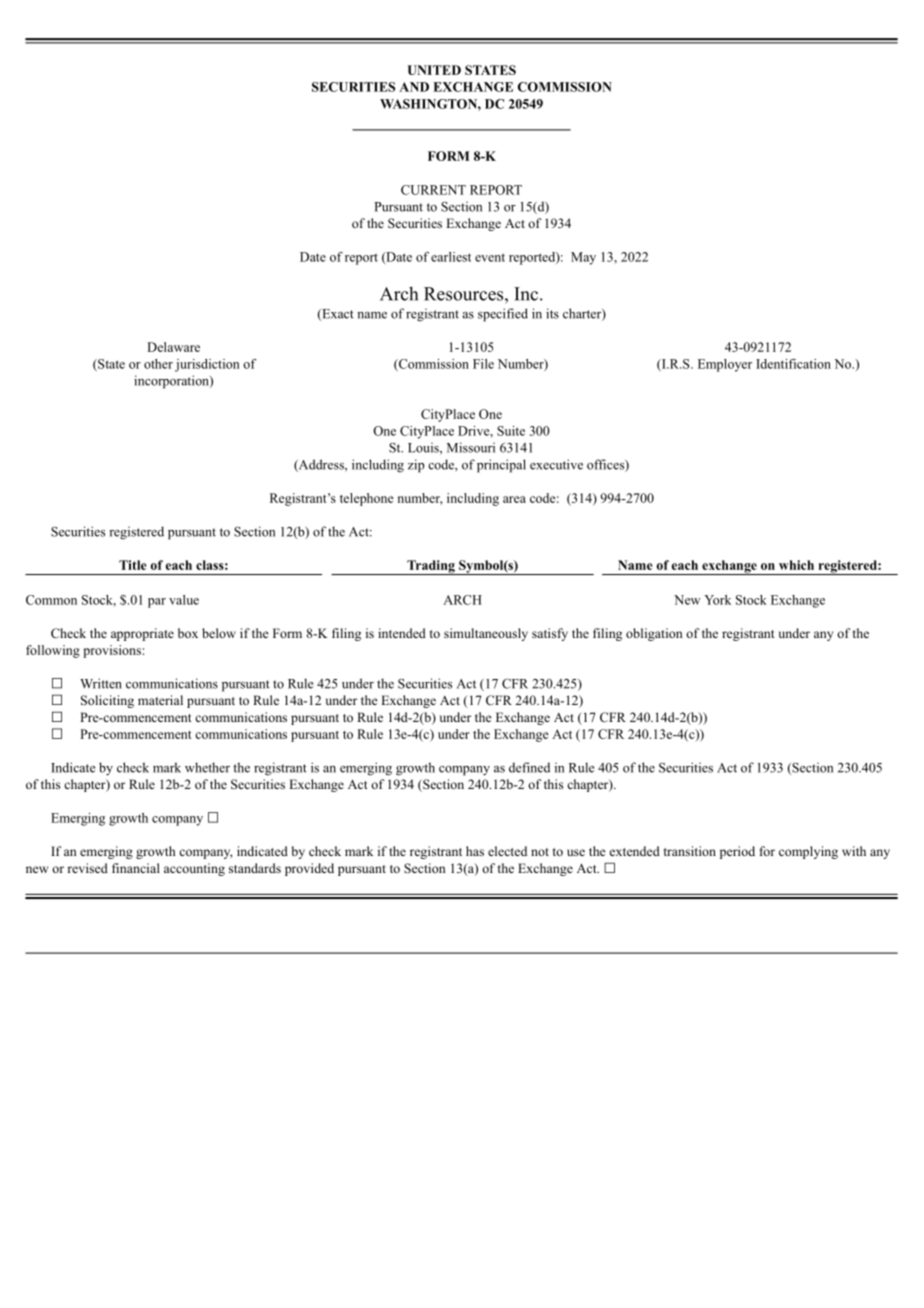 The height and width of the screenshot is (1308, 924). I want to click on Trading, so click(431, 567).
